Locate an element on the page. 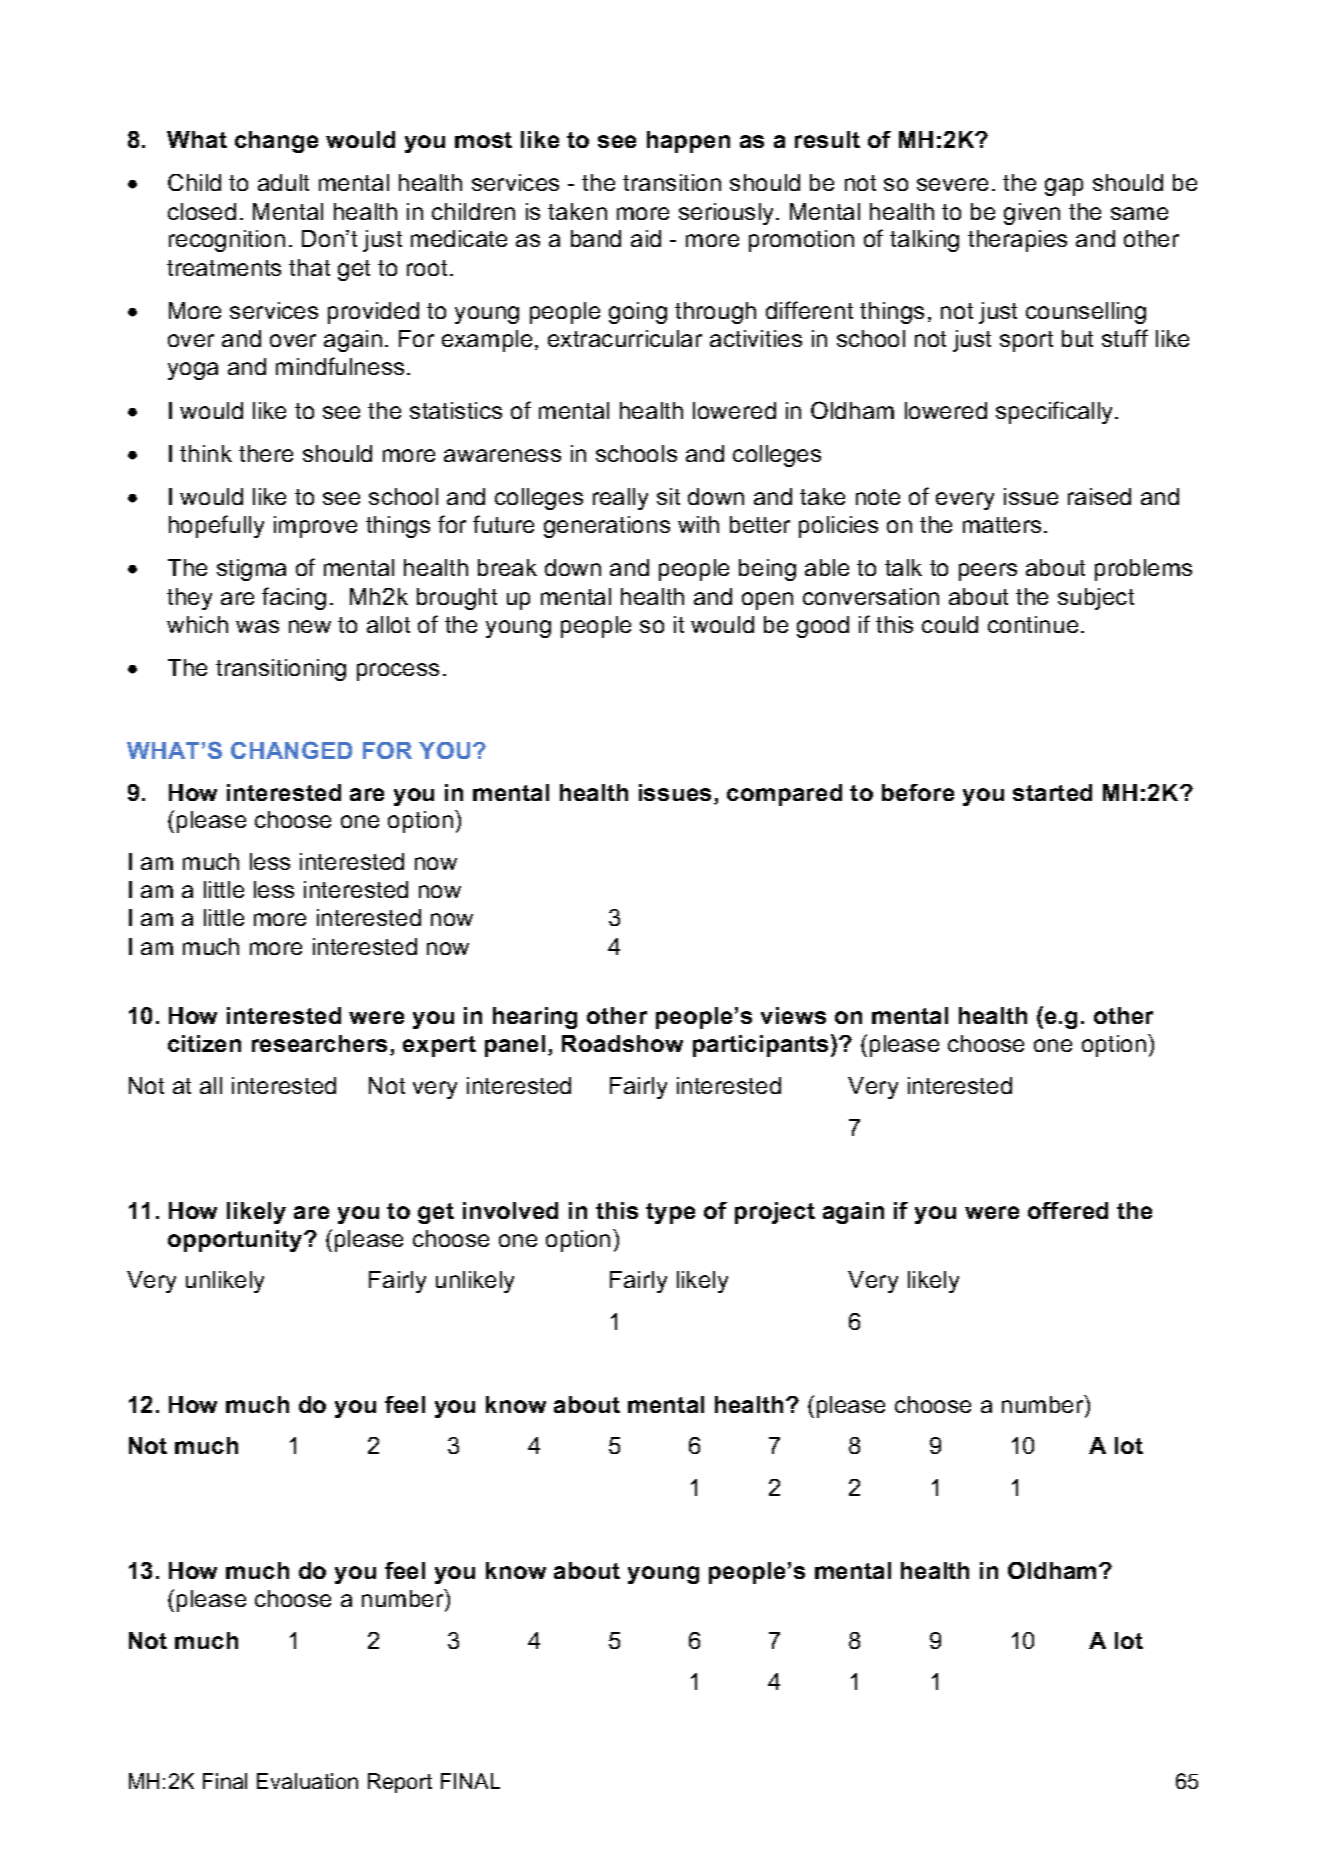 This image has width=1326, height=1876. researchers is located at coordinates (319, 1043).
